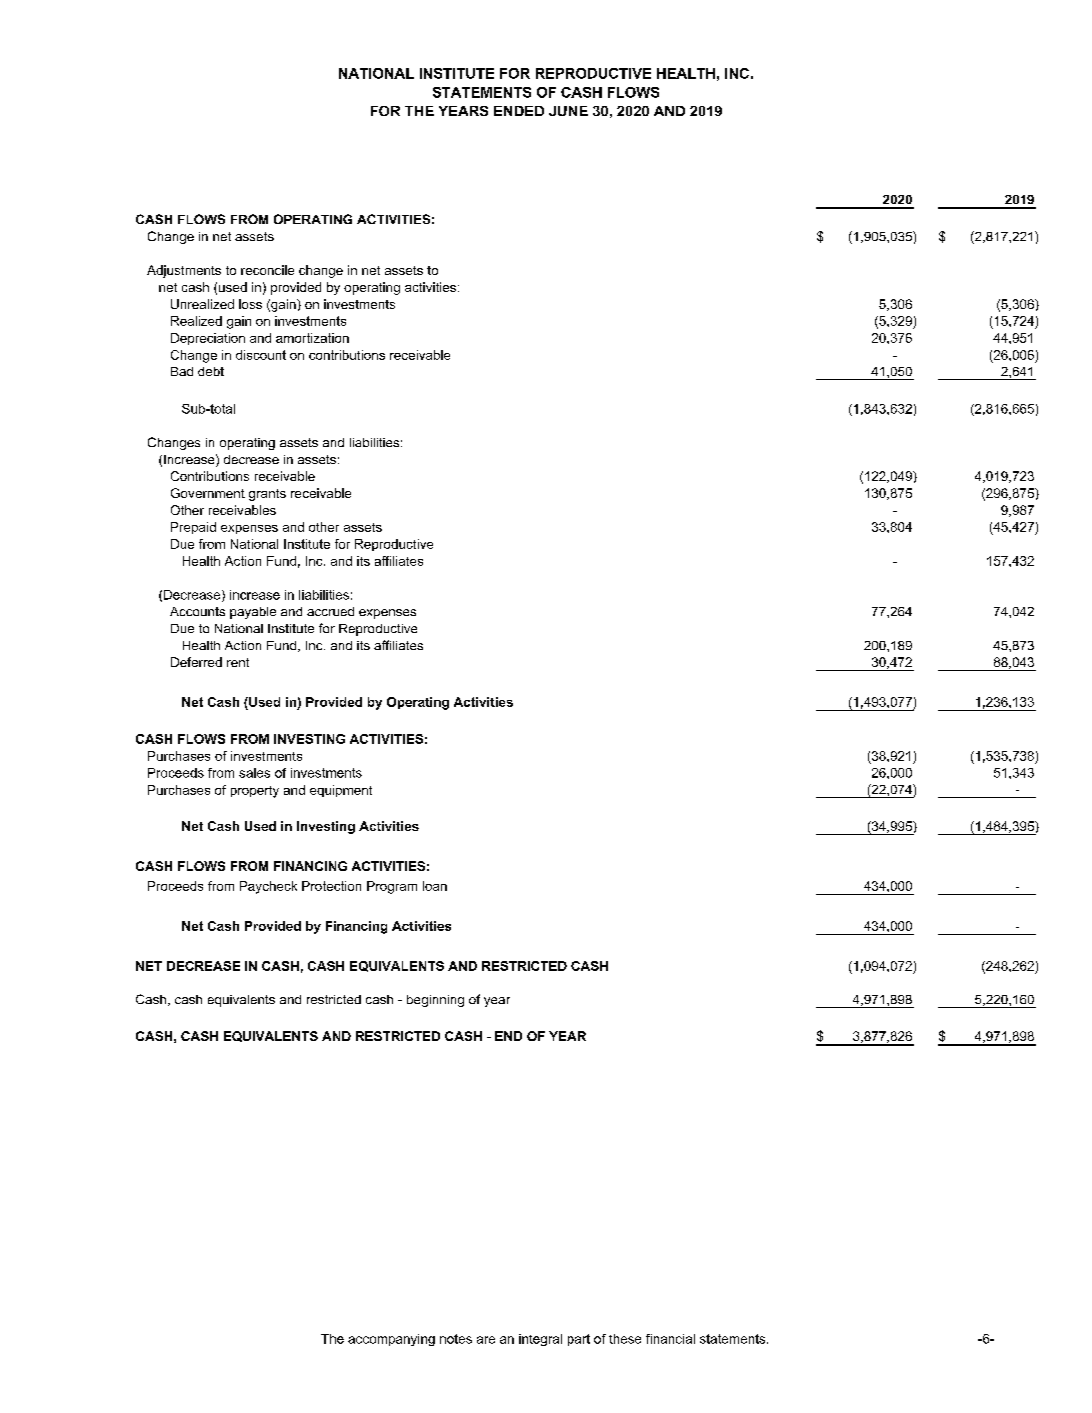  What do you see at coordinates (625, 1339) in the document?
I see `these` at bounding box center [625, 1339].
